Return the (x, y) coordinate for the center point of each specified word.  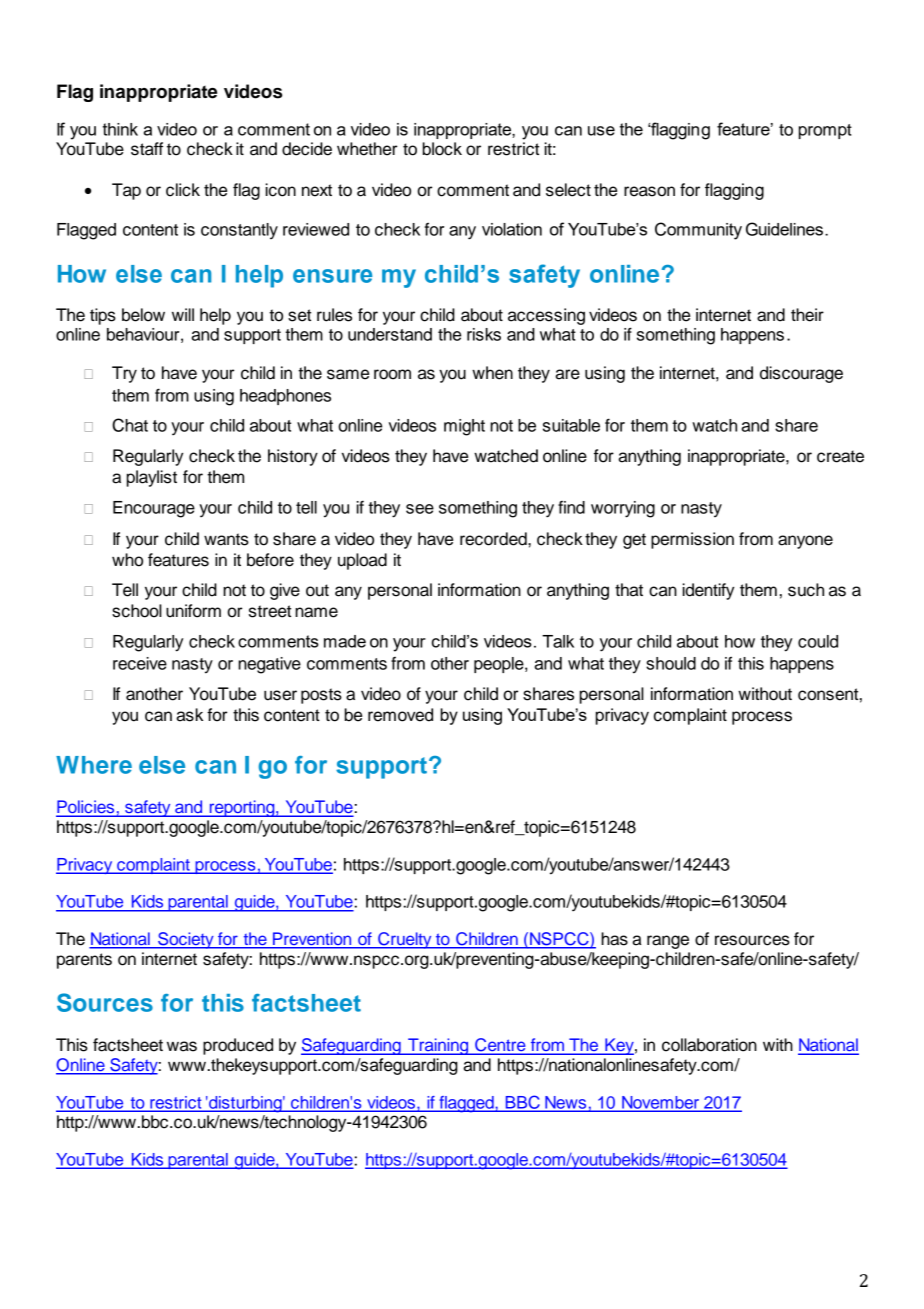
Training (438, 1046)
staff (147, 149)
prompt (825, 131)
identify (708, 591)
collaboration (709, 1045)
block (442, 149)
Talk (558, 641)
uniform (193, 611)
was (182, 1046)
